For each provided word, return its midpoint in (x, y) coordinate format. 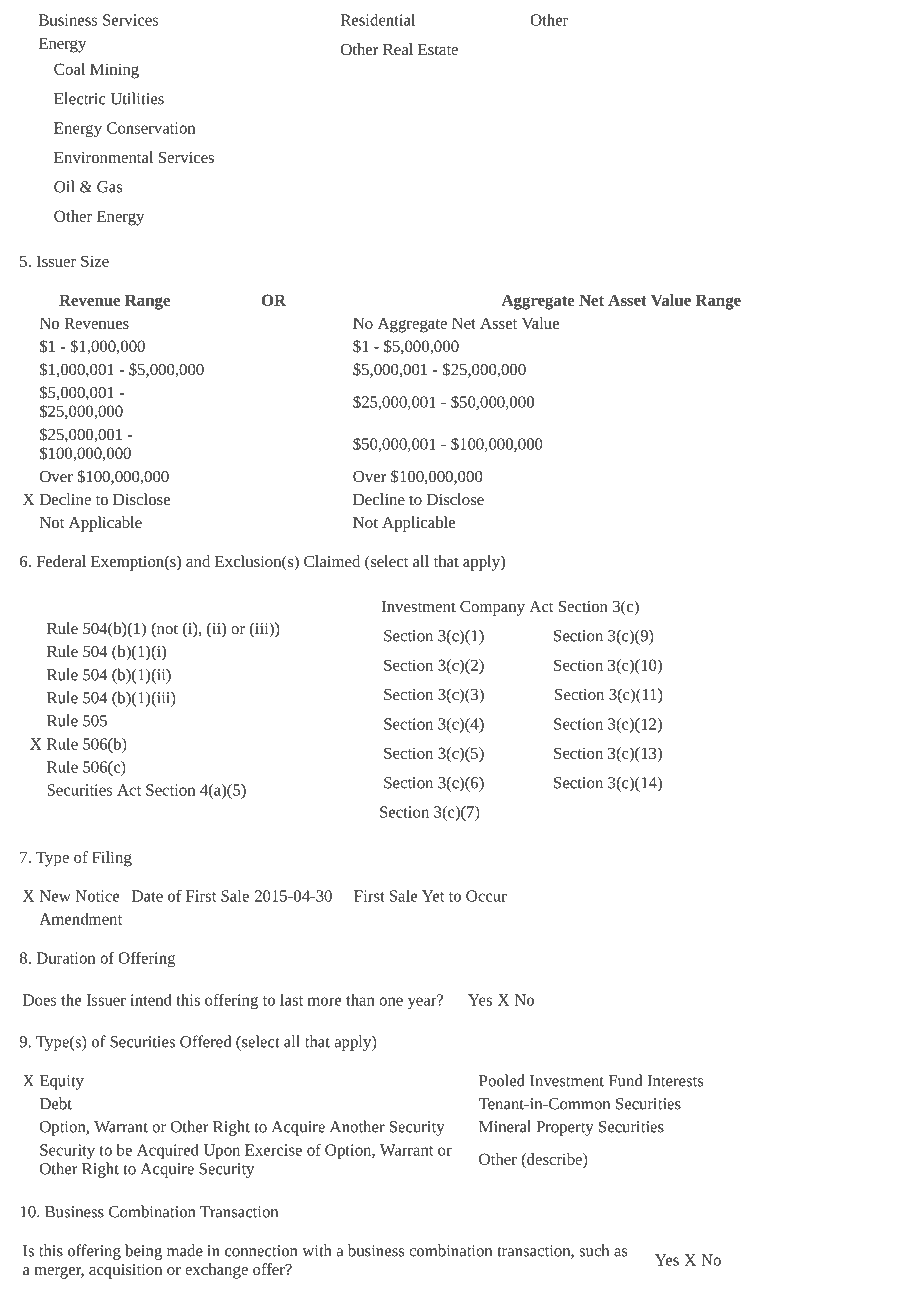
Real (398, 49)
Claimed (332, 561)
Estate (438, 49)
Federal (61, 561)
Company (492, 608)
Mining (114, 71)
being (143, 1252)
